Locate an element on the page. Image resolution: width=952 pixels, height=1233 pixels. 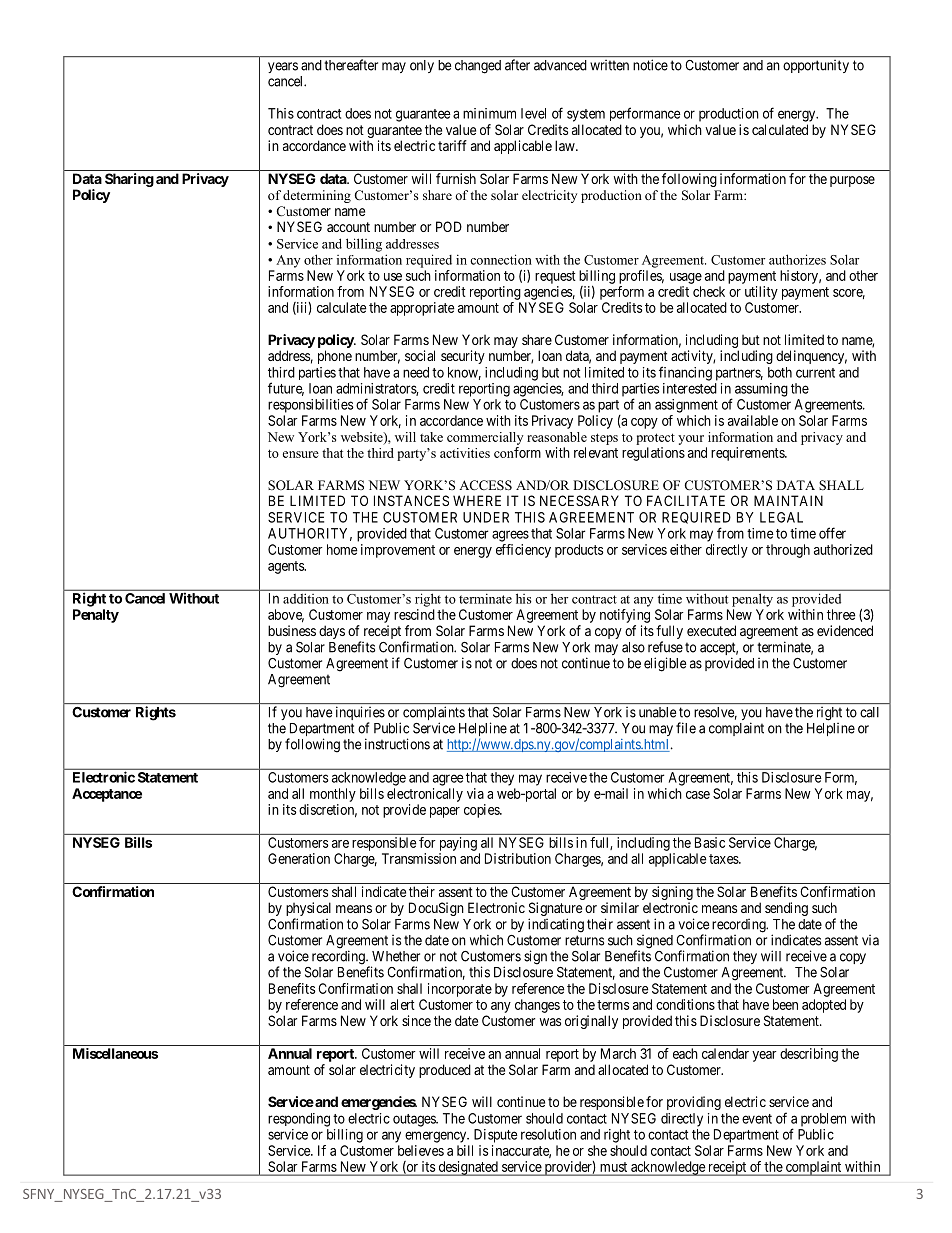
executed is located at coordinates (711, 630).
